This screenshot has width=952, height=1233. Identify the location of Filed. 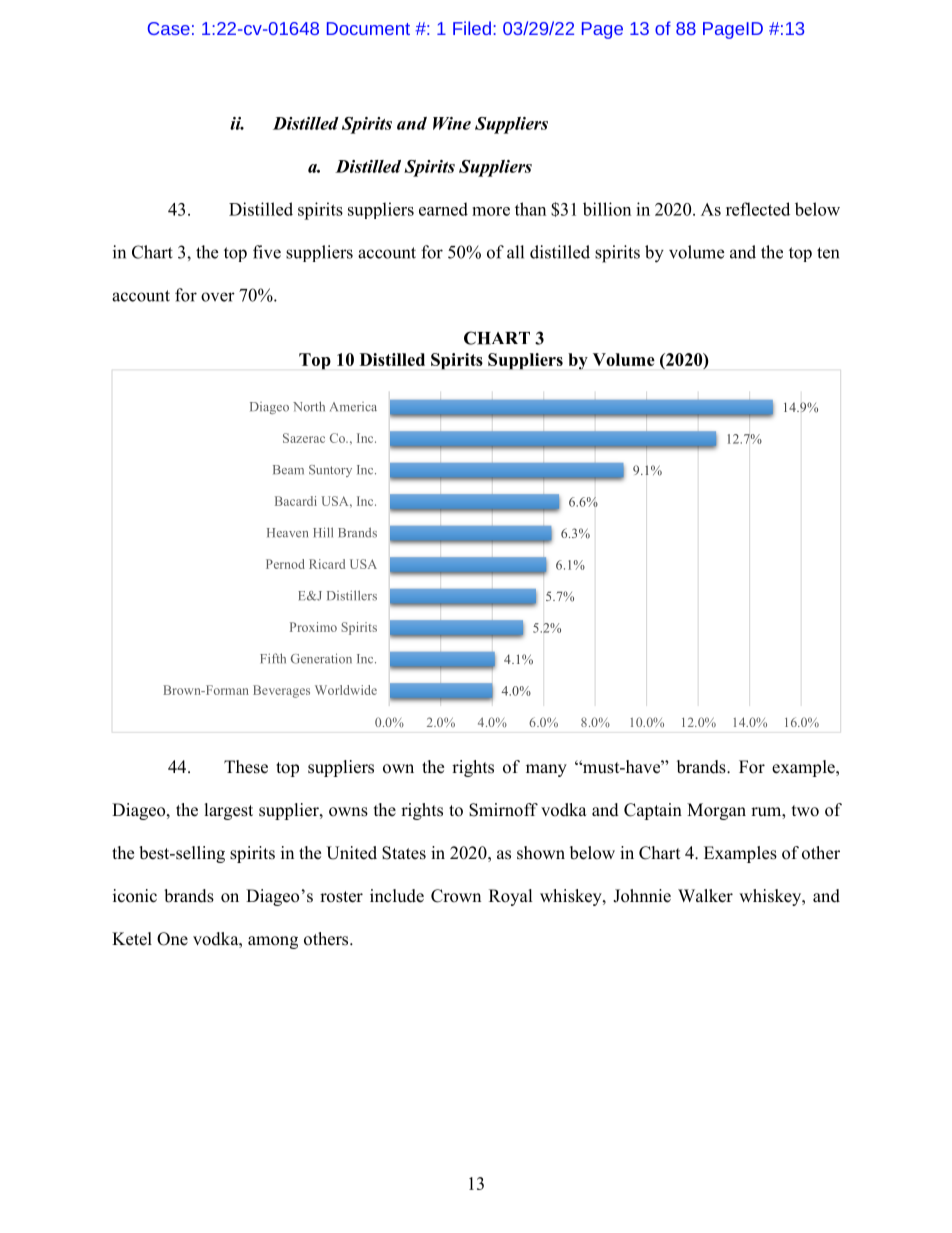
(472, 28).
